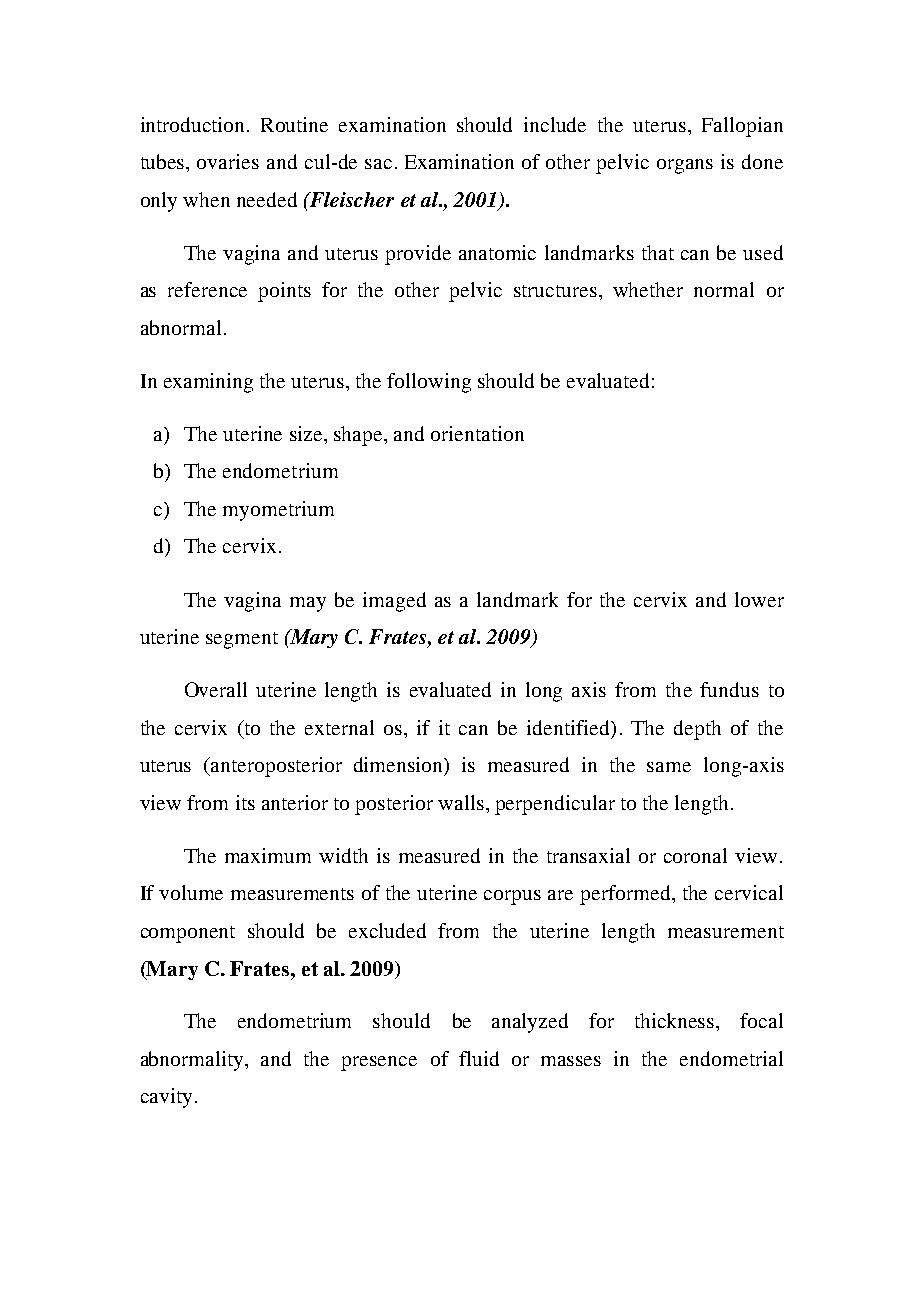 The height and width of the screenshot is (1308, 924). What do you see at coordinates (307, 433) in the screenshot?
I see `size` at bounding box center [307, 433].
